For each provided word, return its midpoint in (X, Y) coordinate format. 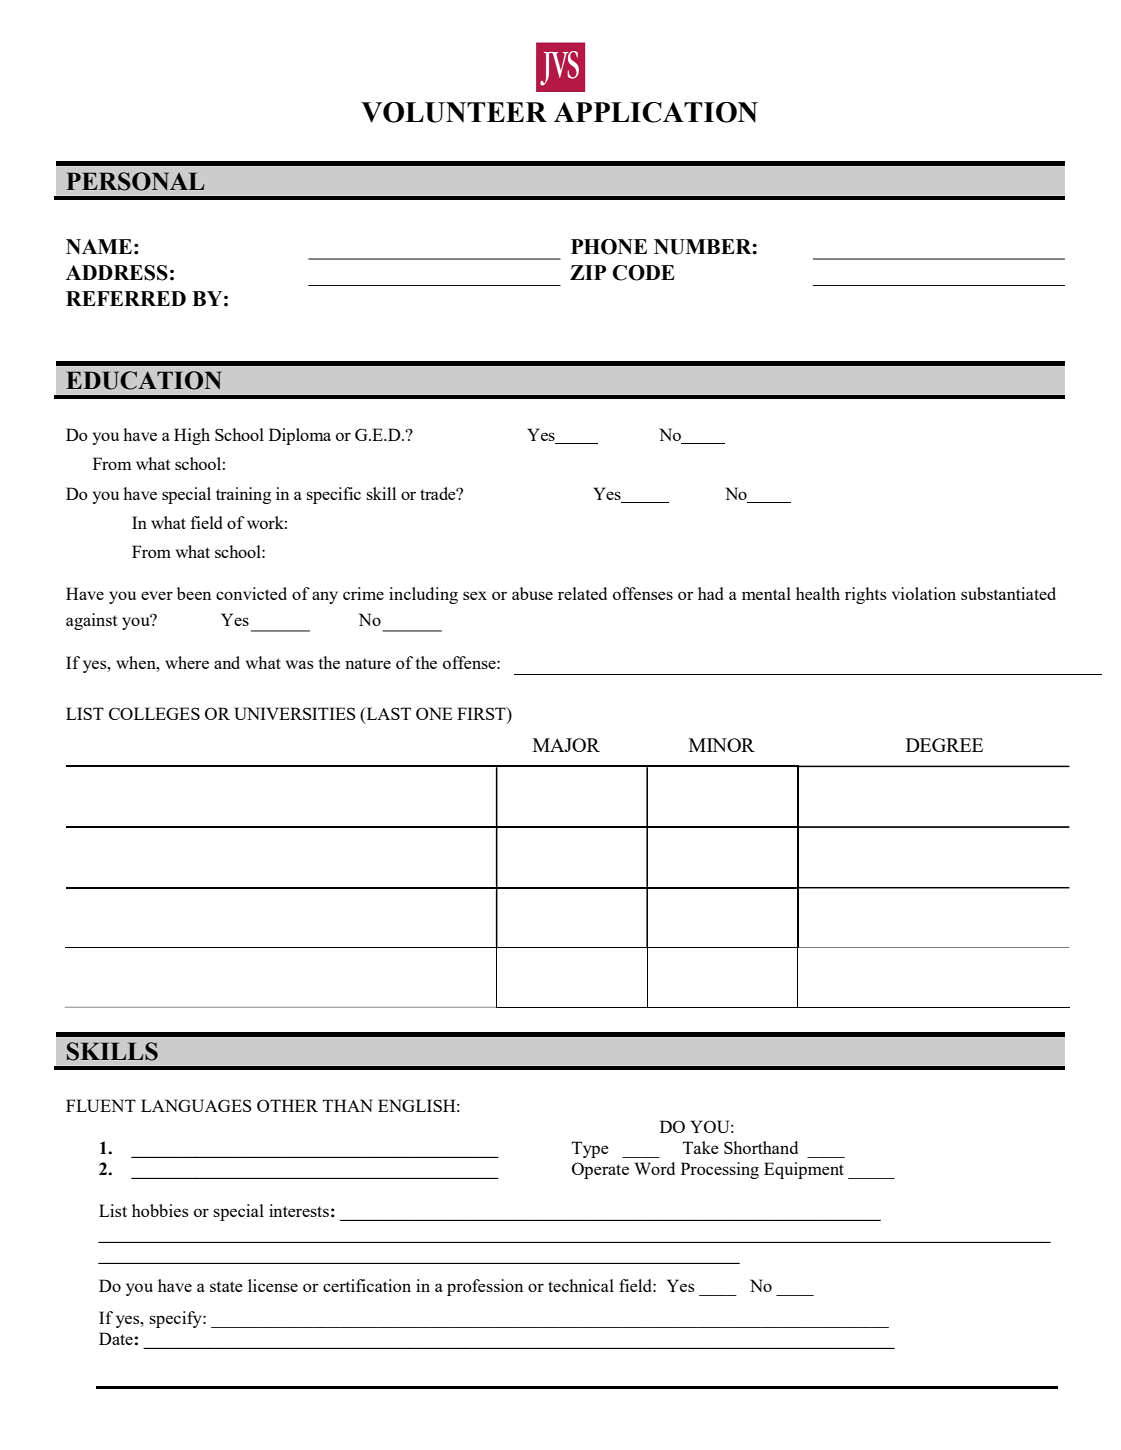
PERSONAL (135, 181)
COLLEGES (154, 713)
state (226, 1286)
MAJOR (566, 745)
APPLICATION (656, 112)
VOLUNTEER (454, 112)
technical (581, 1285)
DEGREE (944, 745)
